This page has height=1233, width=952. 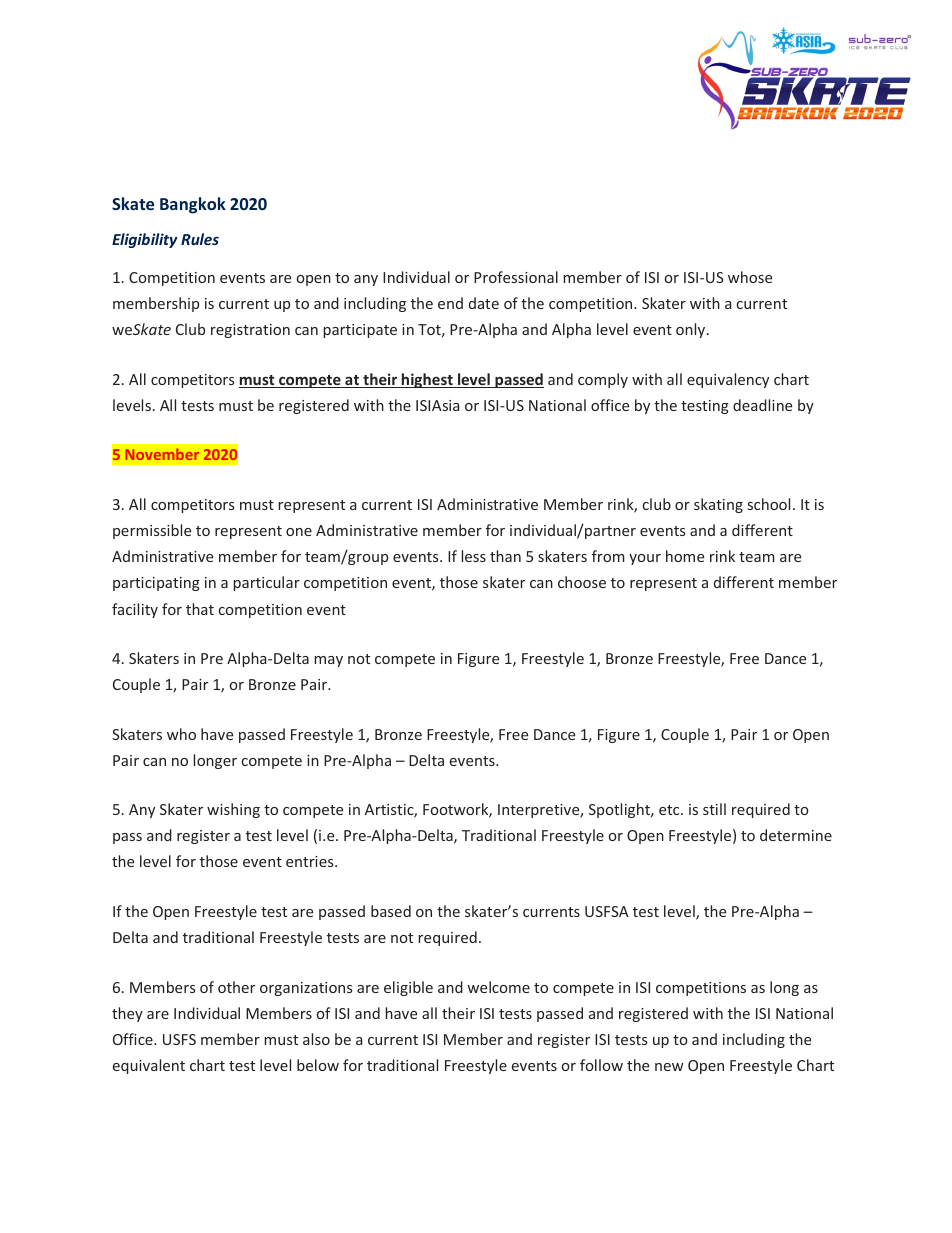 I want to click on whose, so click(x=750, y=277).
